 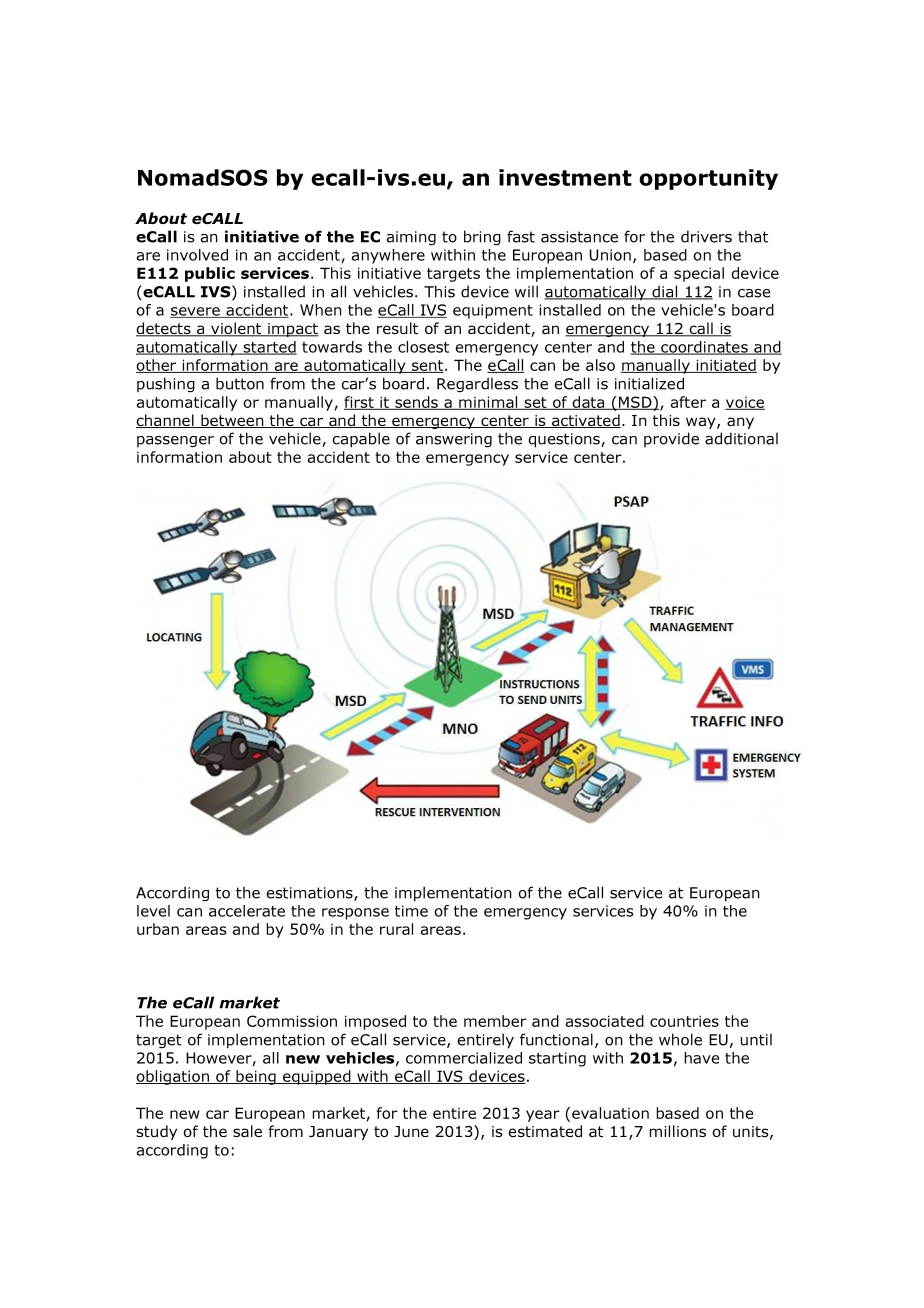 What do you see at coordinates (247, 911) in the screenshot?
I see `accelerate` at bounding box center [247, 911].
